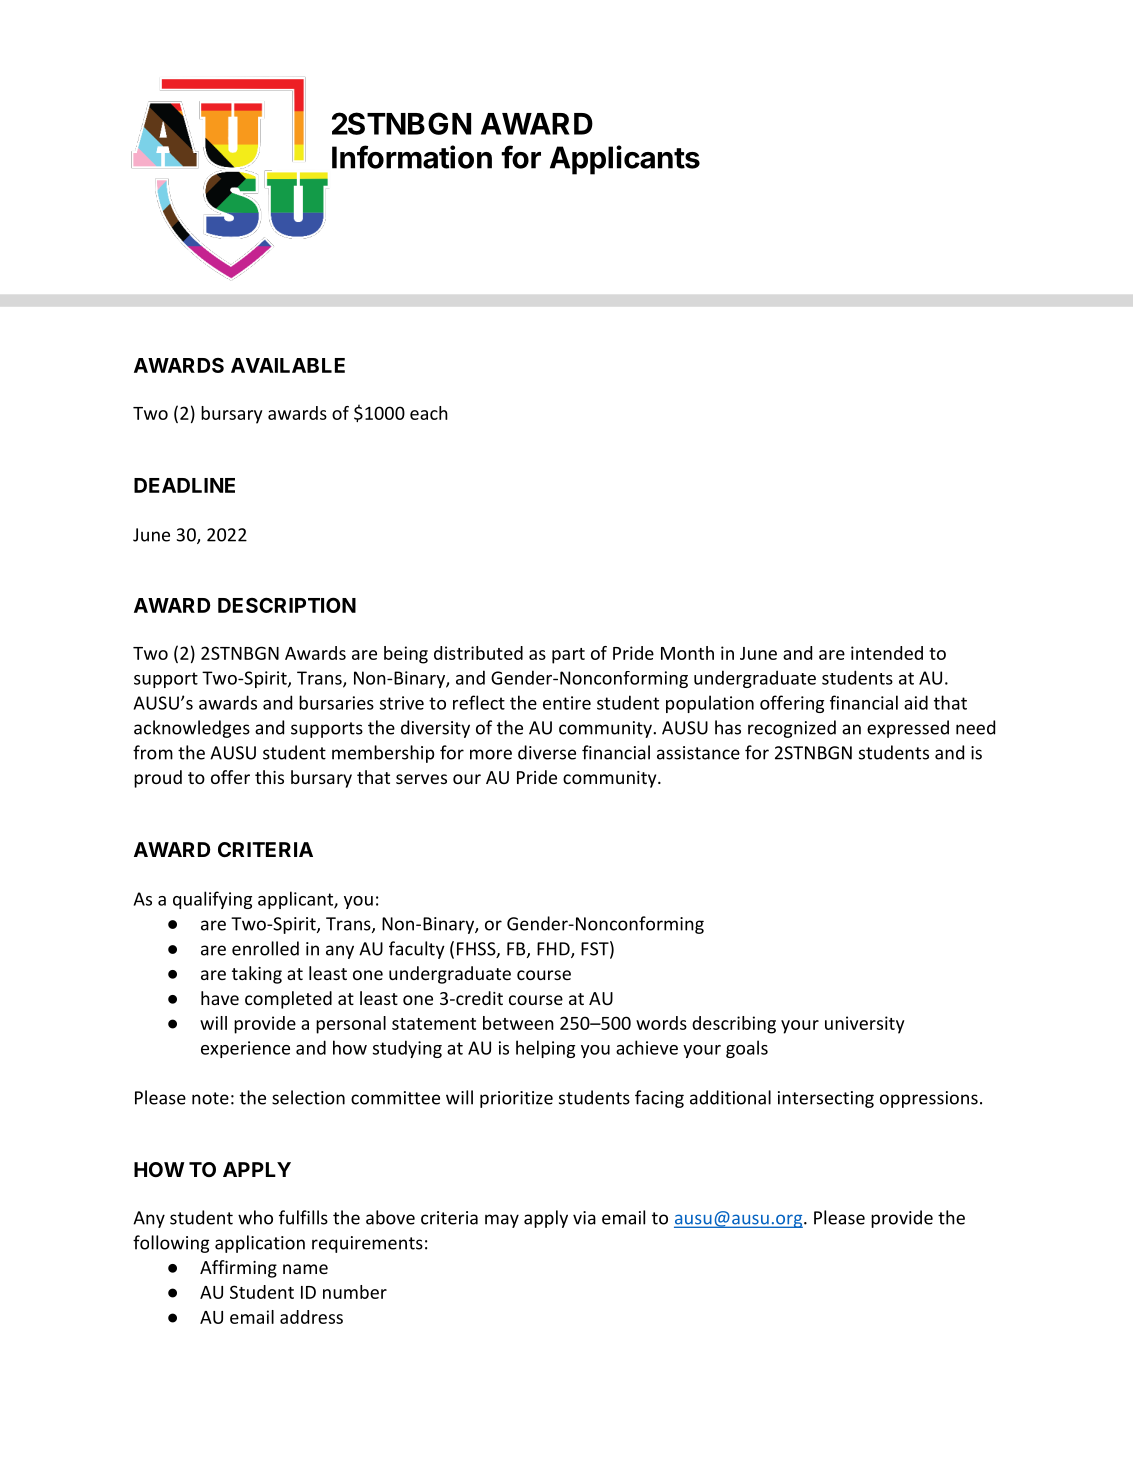 The height and width of the screenshot is (1466, 1133). Describe the element at coordinates (429, 413) in the screenshot. I see `each` at that location.
